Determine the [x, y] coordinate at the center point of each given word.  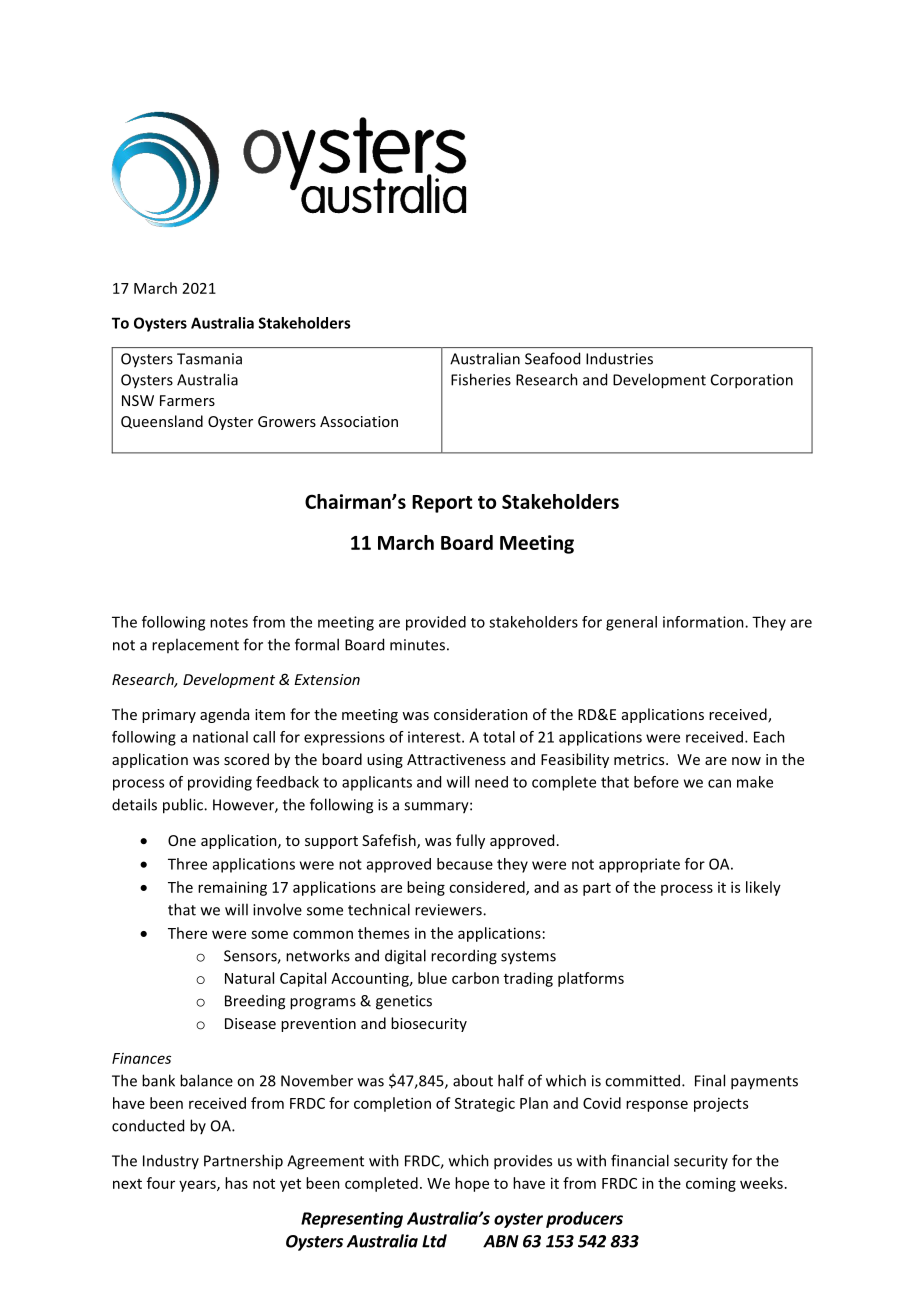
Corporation [752, 381]
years [198, 1186]
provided [436, 623]
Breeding [255, 1002]
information [704, 622]
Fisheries [481, 379]
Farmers [187, 400]
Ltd [434, 1241]
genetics [404, 1002]
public [184, 806]
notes [229, 622]
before [656, 782]
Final [710, 1080]
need [491, 782]
